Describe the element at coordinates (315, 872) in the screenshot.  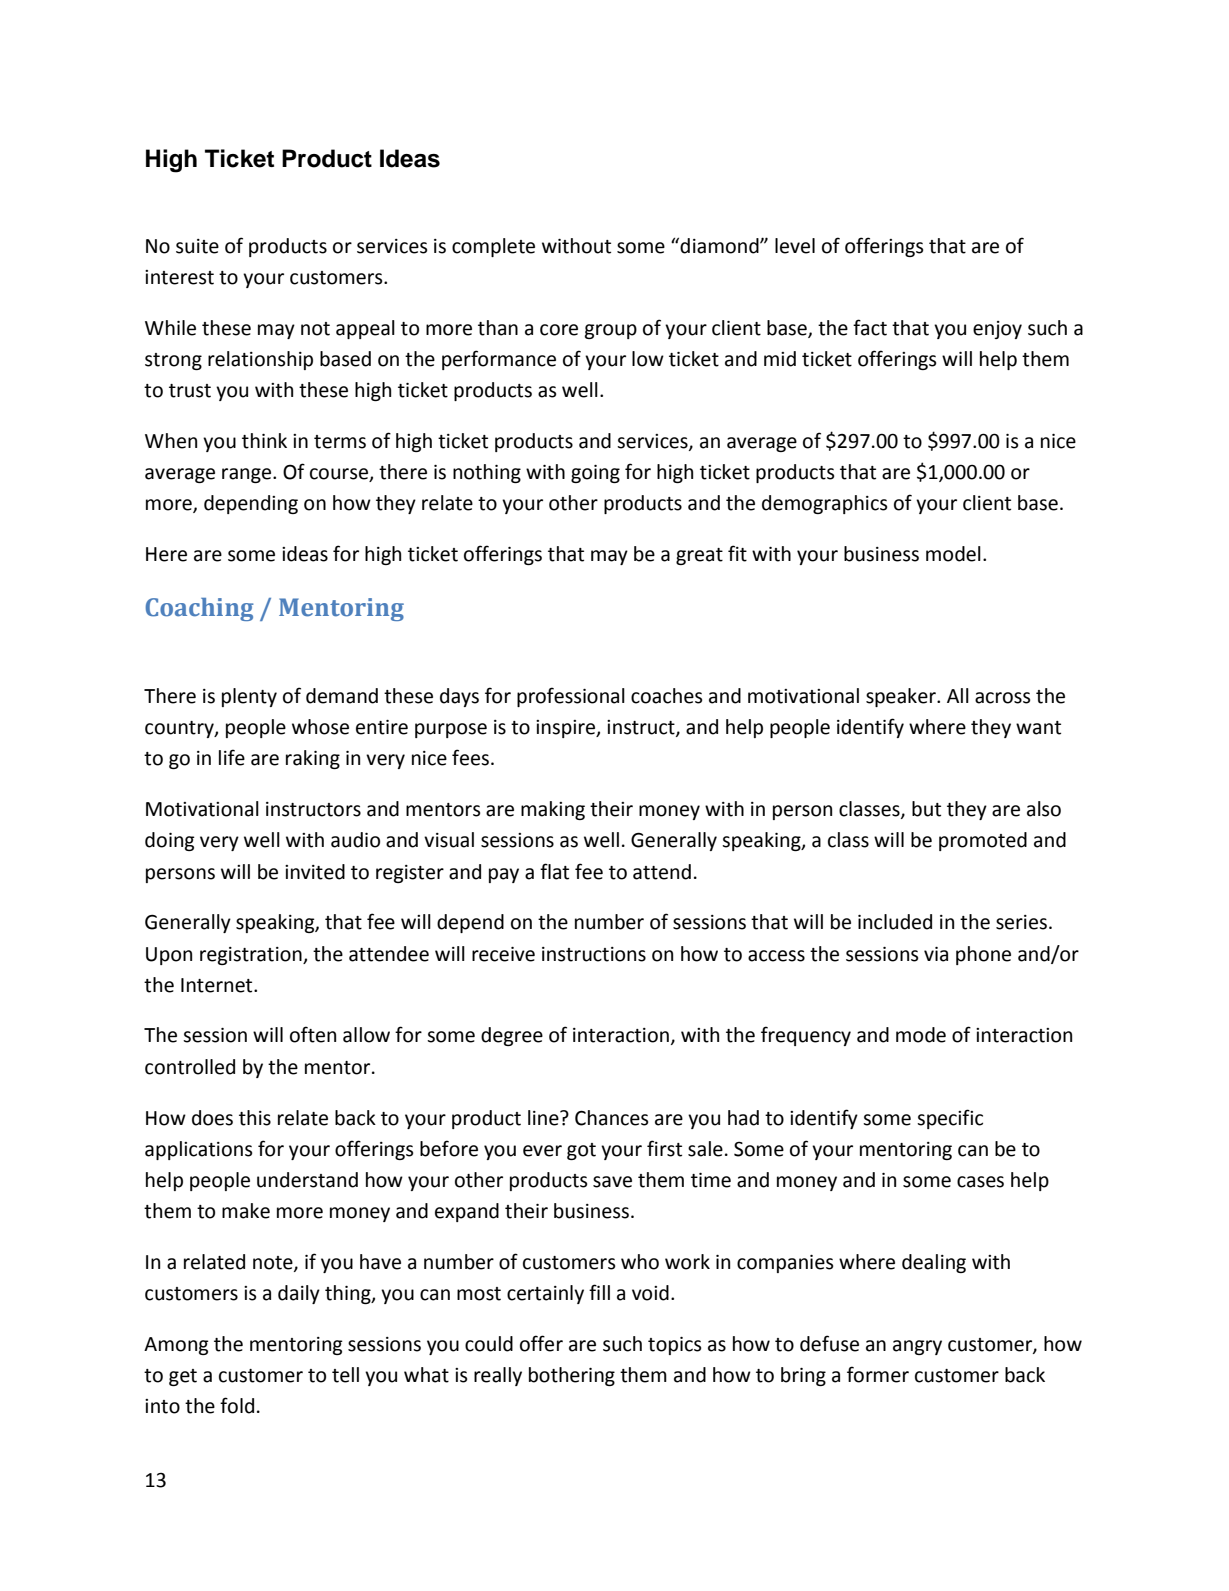
I see `invited` at that location.
